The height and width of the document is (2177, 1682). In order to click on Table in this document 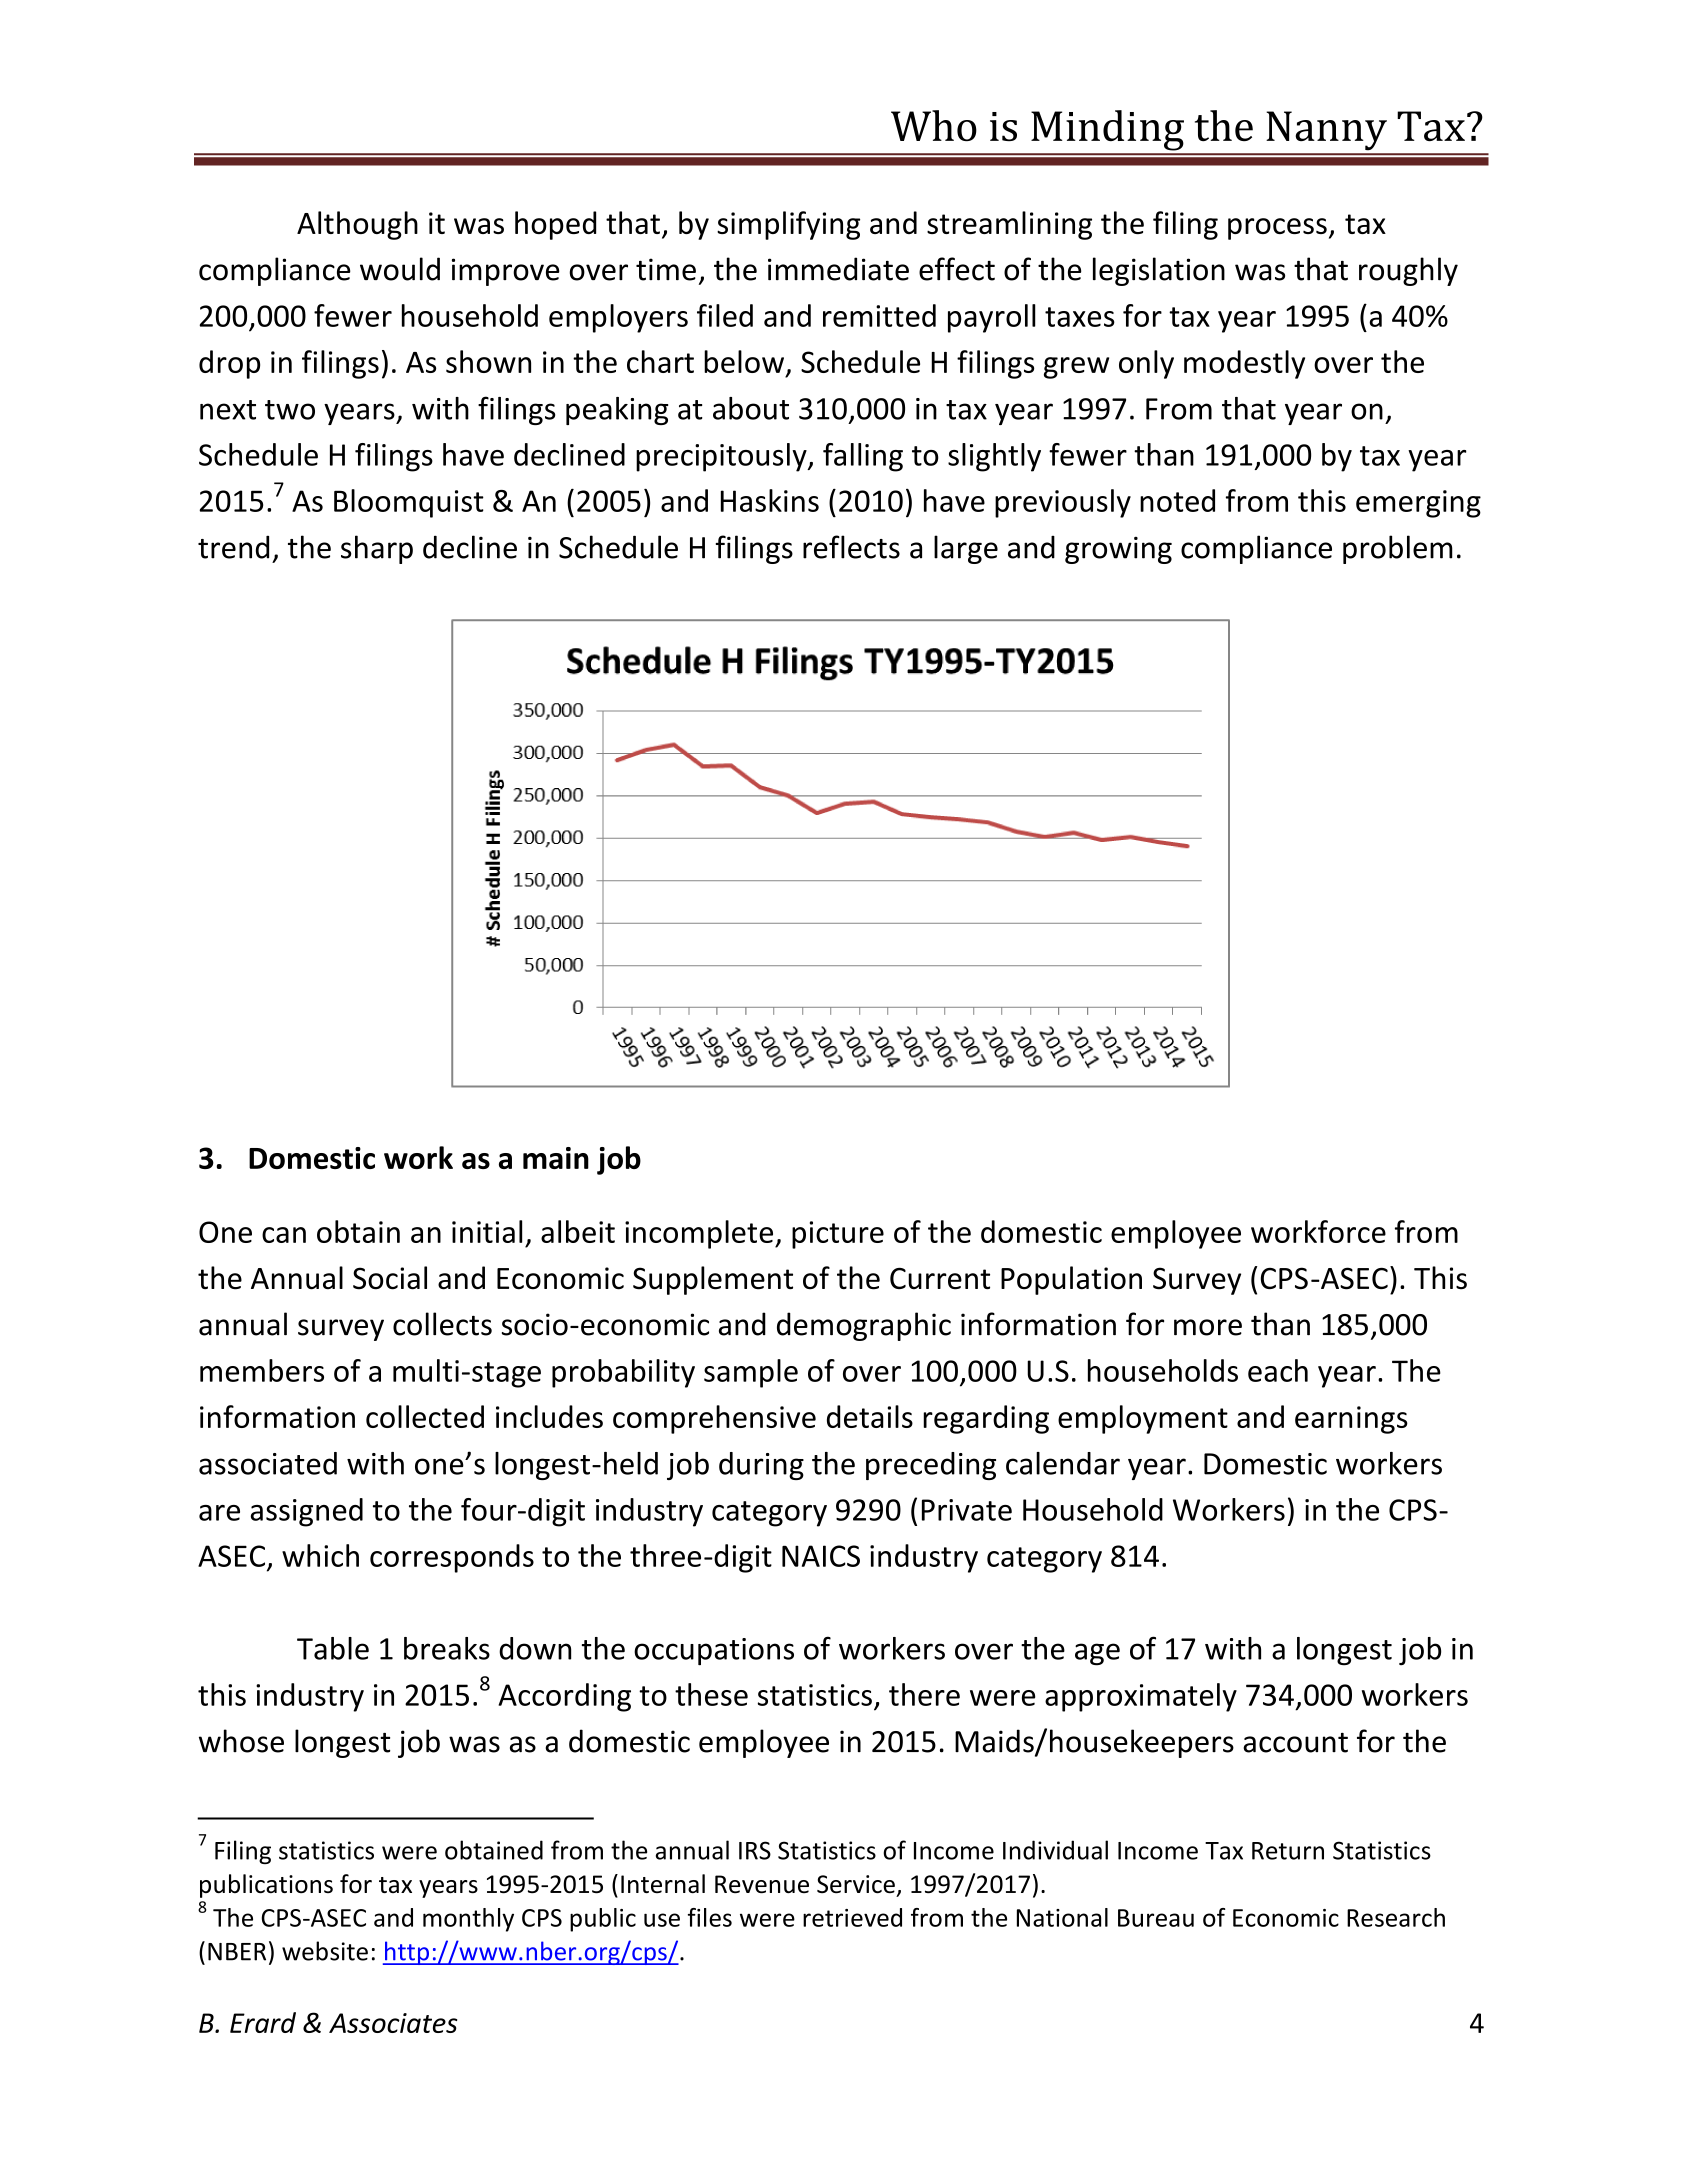, I will do `click(333, 1648)`.
